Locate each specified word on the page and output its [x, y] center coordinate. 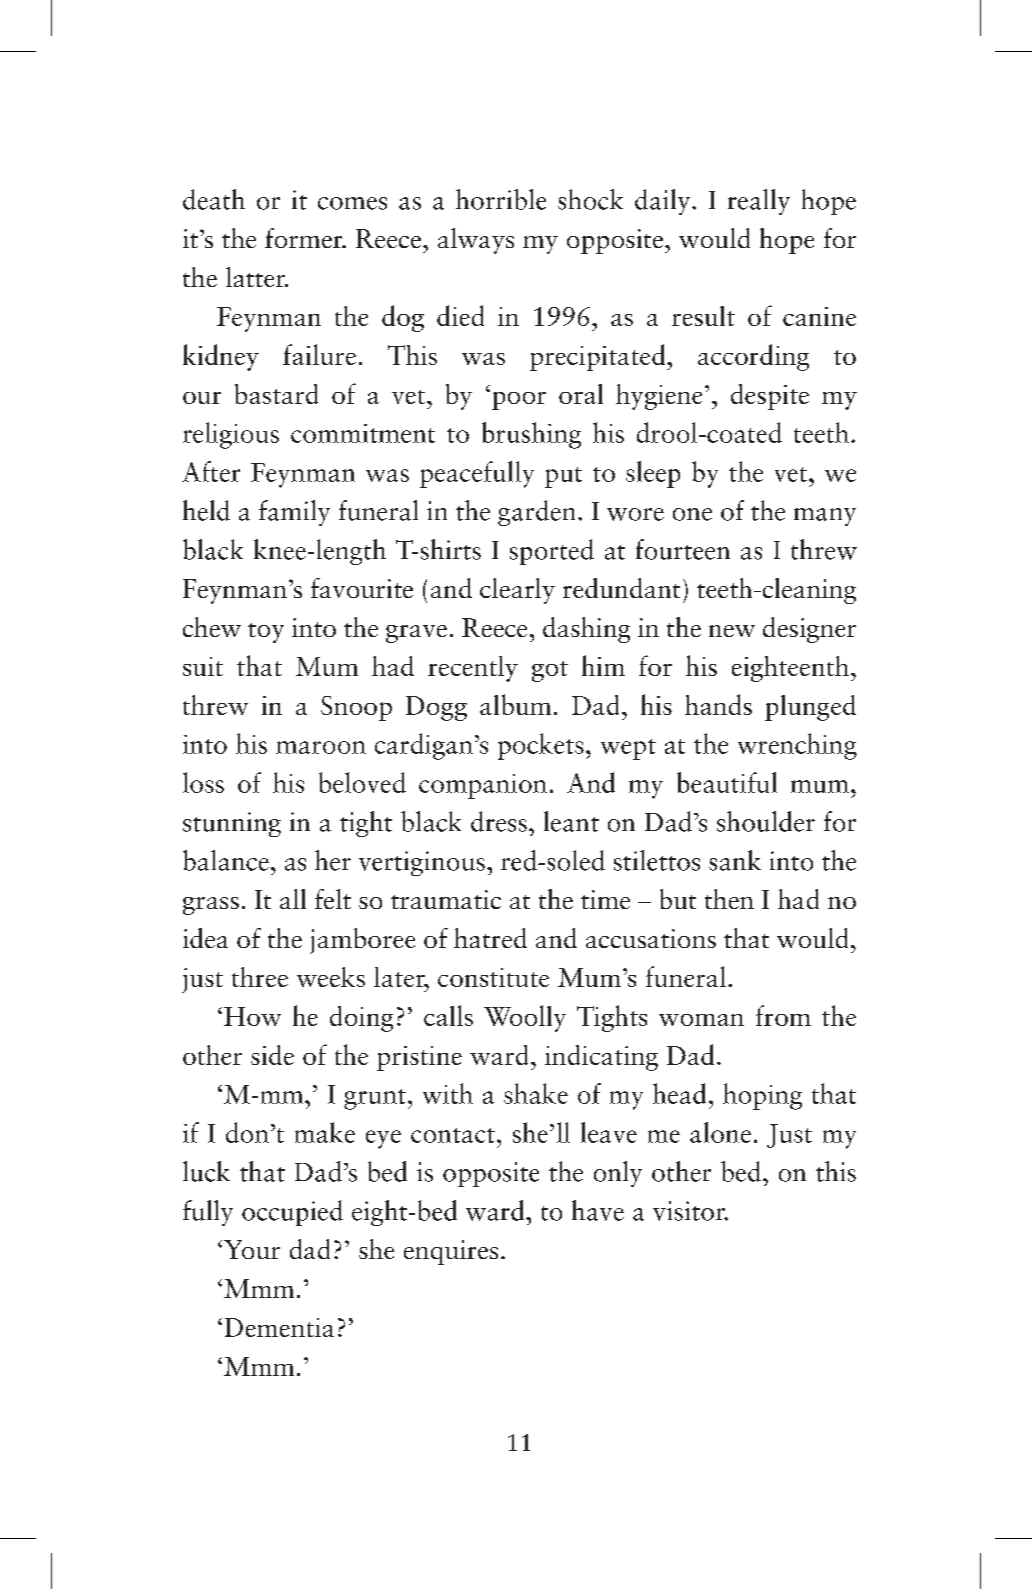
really [759, 202]
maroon [321, 747]
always [476, 241]
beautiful [727, 782]
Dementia [279, 1327]
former [305, 238]
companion [483, 786]
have [598, 1210]
